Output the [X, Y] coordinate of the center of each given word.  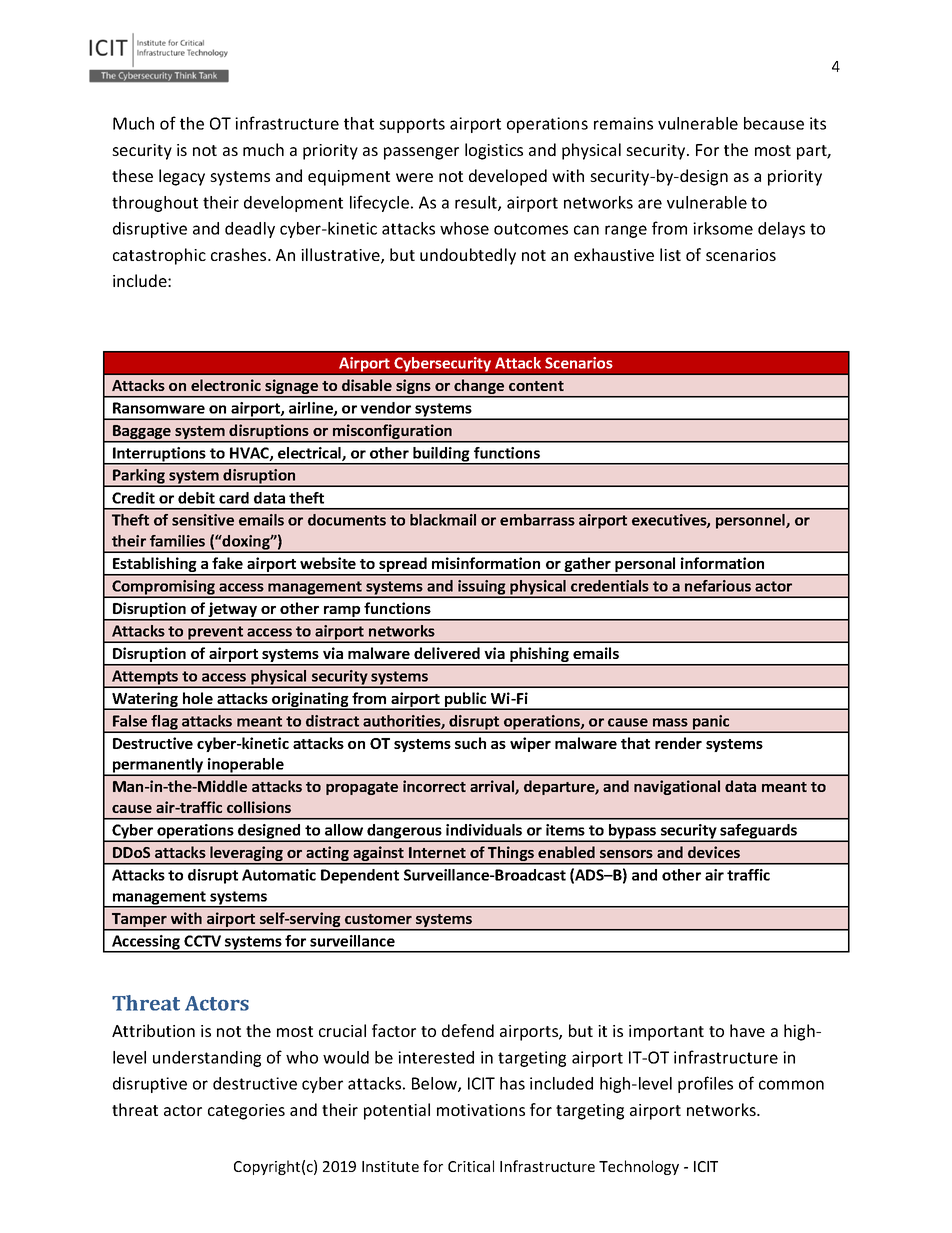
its [818, 123]
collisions [259, 807]
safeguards [759, 832]
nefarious [718, 586]
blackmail [443, 520]
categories [246, 1112]
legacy [182, 177]
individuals [484, 830]
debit [196, 498]
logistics [494, 151]
